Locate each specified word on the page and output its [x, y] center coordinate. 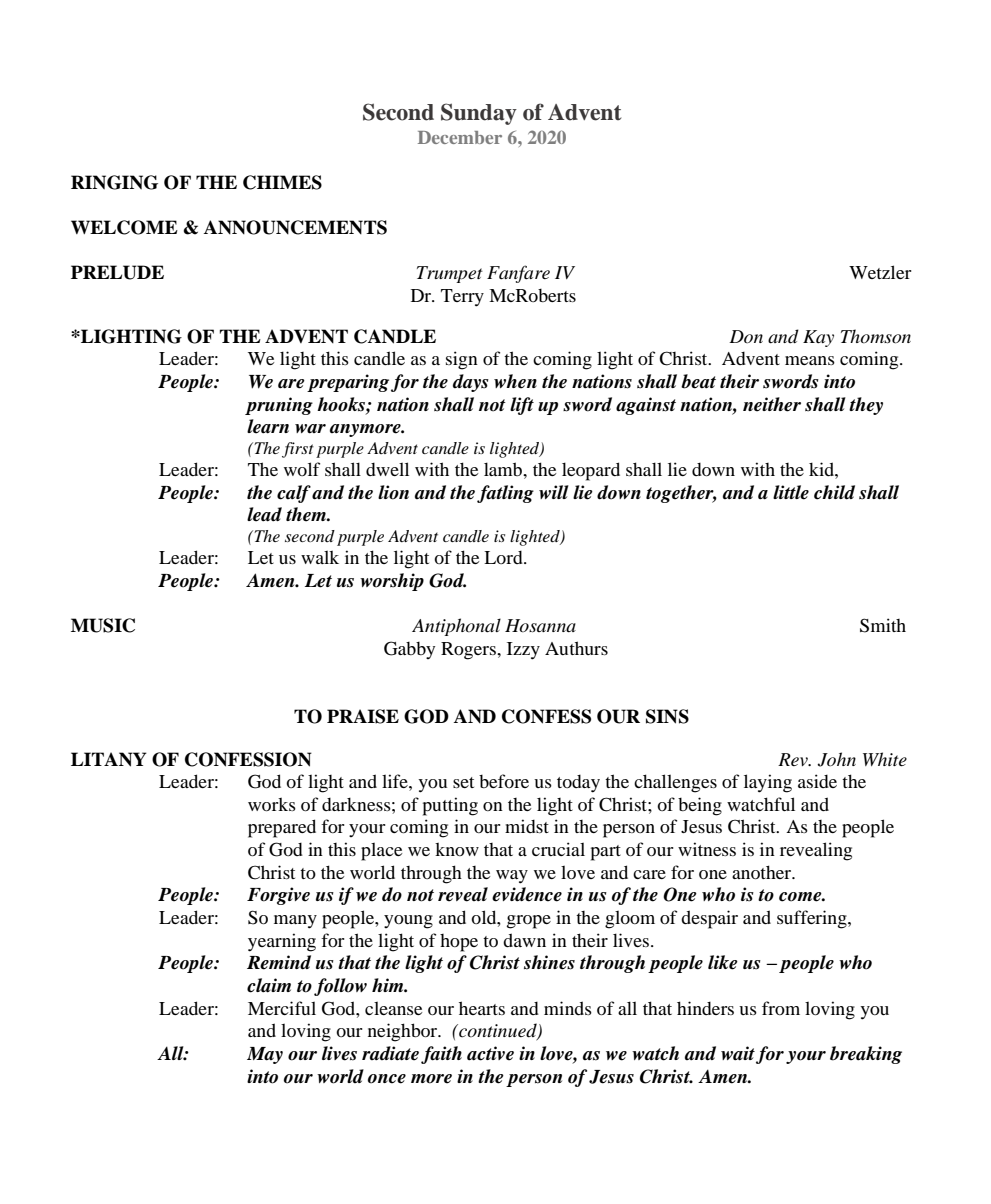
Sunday [479, 114]
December [460, 137]
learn [268, 426]
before [504, 781]
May [265, 1055]
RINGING [114, 182]
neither [772, 404]
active [490, 1053]
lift [522, 406]
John [836, 759]
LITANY [109, 759]
